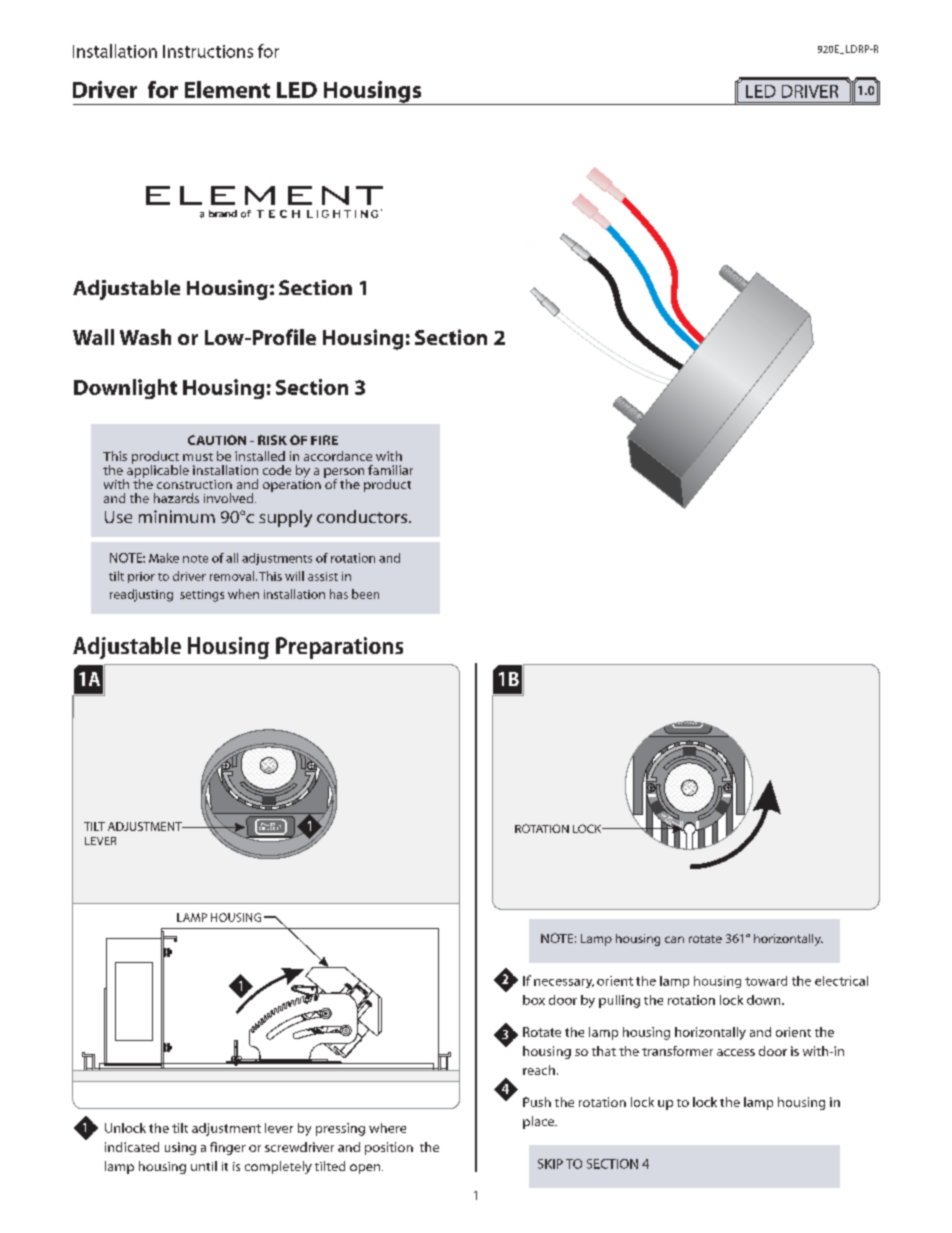 The image size is (952, 1233). I want to click on FIRE, so click(324, 440).
